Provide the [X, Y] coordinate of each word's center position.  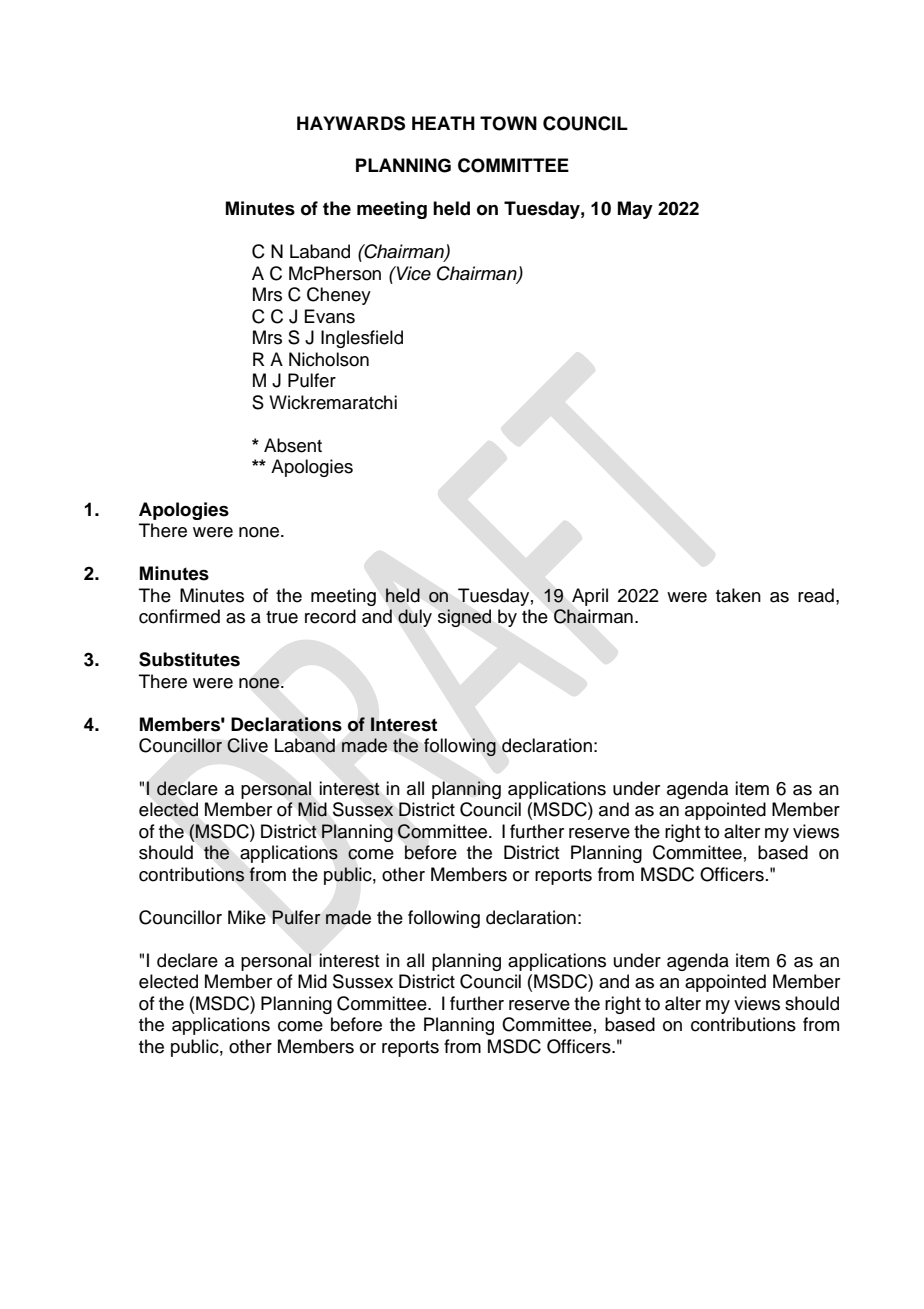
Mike [247, 917]
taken [738, 595]
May [635, 210]
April [590, 597]
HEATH [443, 123]
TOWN [508, 123]
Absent [293, 445]
